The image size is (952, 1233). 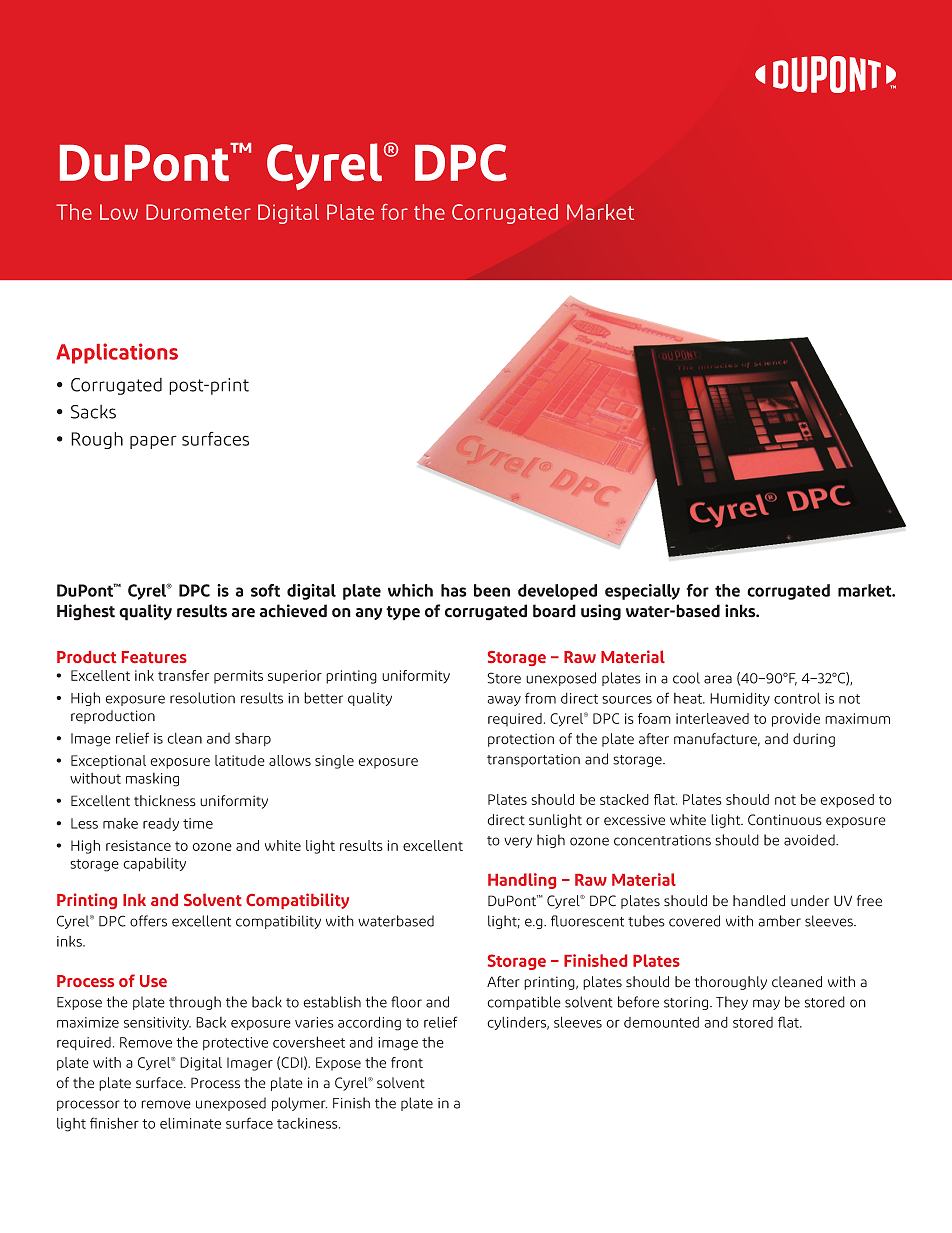 What do you see at coordinates (154, 864) in the image?
I see `capability` at bounding box center [154, 864].
